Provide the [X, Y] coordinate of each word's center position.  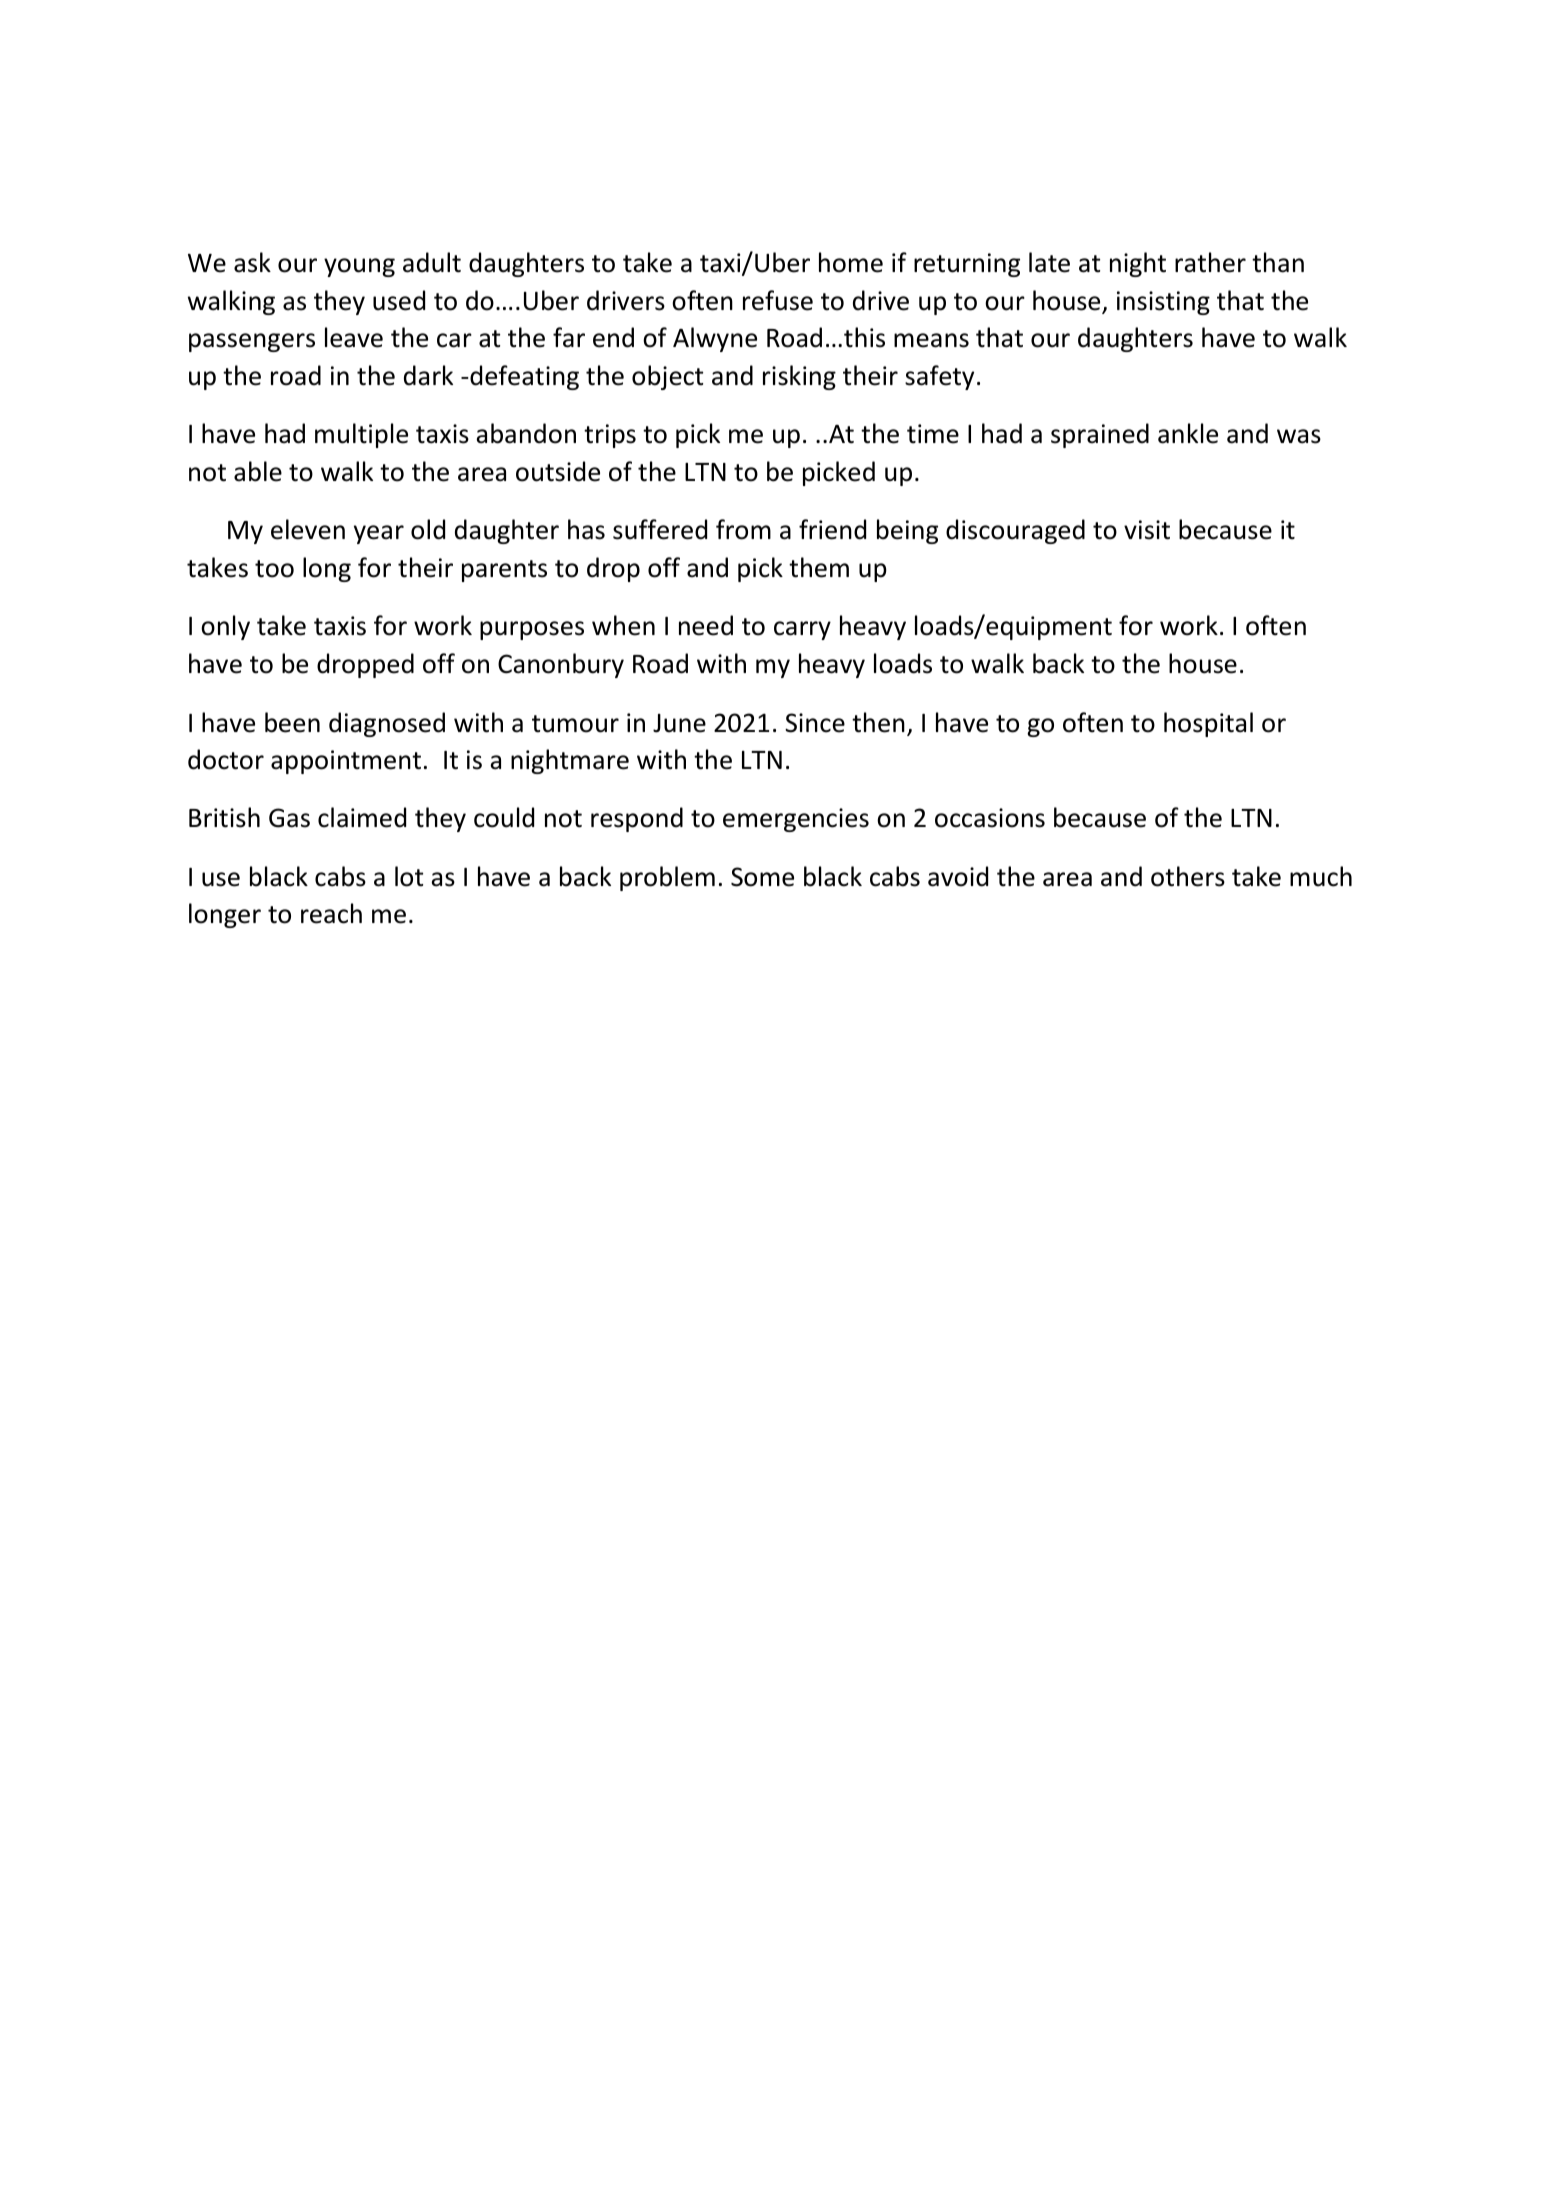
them [819, 567]
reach [331, 913]
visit [1147, 530]
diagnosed [387, 724]
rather [1210, 262]
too [274, 569]
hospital [1208, 724]
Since [815, 723]
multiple [361, 435]
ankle [1188, 433]
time [933, 434]
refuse [778, 300]
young [359, 267]
